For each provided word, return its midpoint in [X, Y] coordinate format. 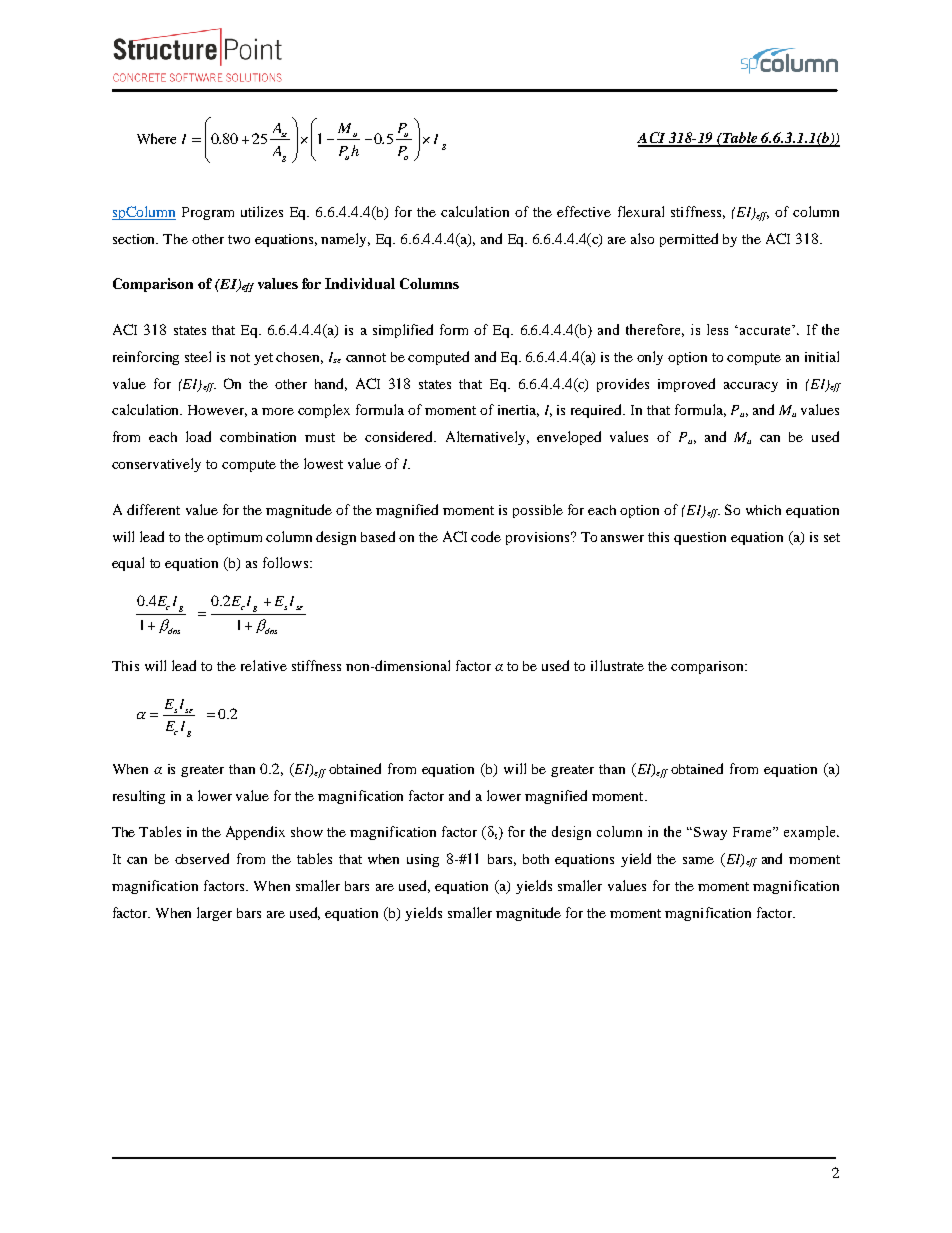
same [698, 860]
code [486, 536]
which [763, 510]
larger [214, 914]
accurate [766, 330]
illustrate [617, 665]
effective [584, 211]
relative [264, 665]
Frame [753, 832]
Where [156, 138]
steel [198, 356]
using [423, 860]
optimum [234, 538]
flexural [641, 211]
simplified [403, 331]
